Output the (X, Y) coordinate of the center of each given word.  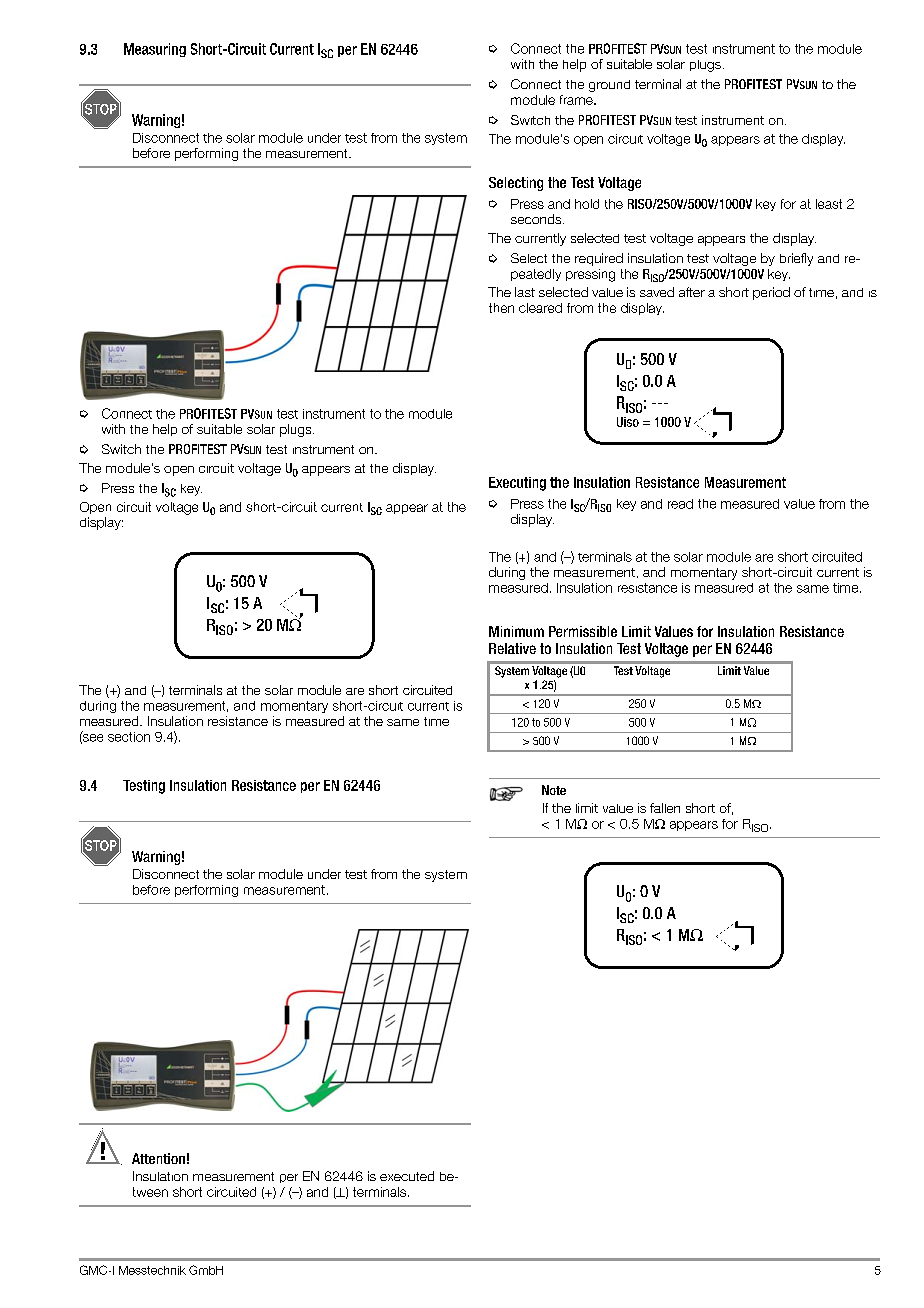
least (829, 204)
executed (407, 1176)
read (680, 504)
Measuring (155, 50)
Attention (158, 1158)
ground (609, 86)
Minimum (516, 631)
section (129, 737)
